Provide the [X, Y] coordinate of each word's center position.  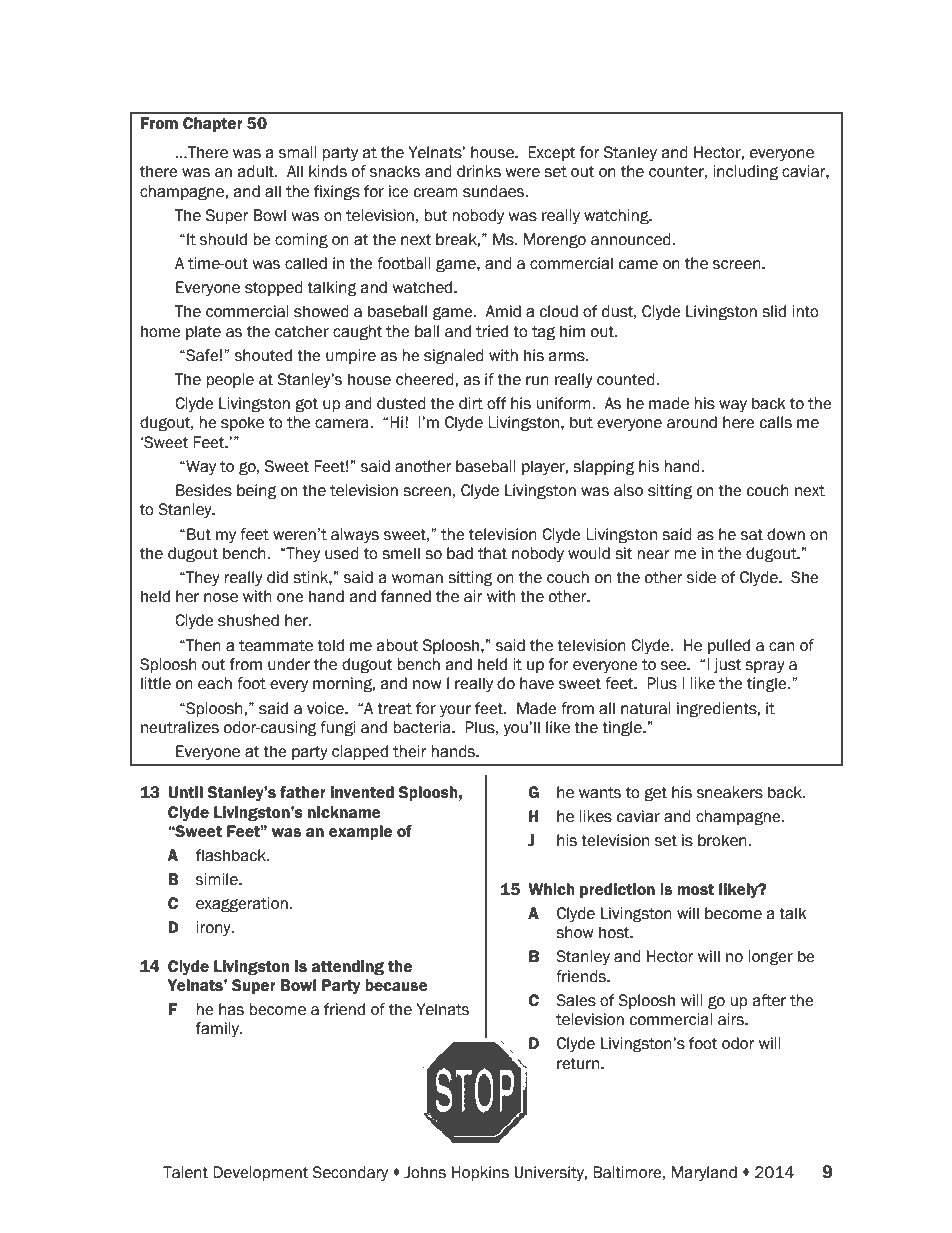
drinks [479, 171]
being [257, 492]
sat [752, 535]
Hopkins [480, 1173]
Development [260, 1173]
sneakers [730, 792]
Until [185, 792]
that [492, 553]
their [409, 751]
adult [257, 171]
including [746, 173]
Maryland [704, 1173]
